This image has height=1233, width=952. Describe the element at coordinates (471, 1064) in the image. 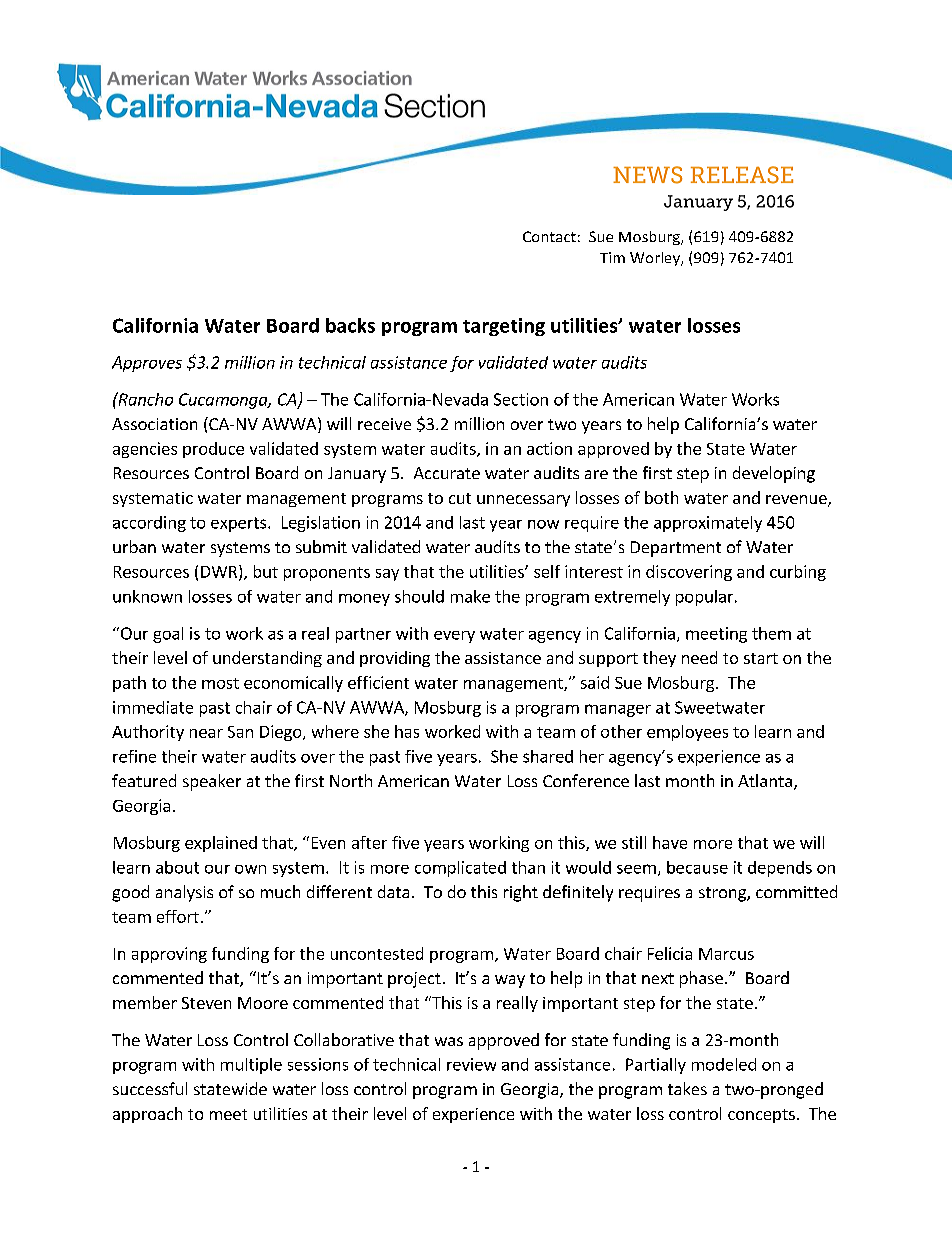

I see `review` at that location.
